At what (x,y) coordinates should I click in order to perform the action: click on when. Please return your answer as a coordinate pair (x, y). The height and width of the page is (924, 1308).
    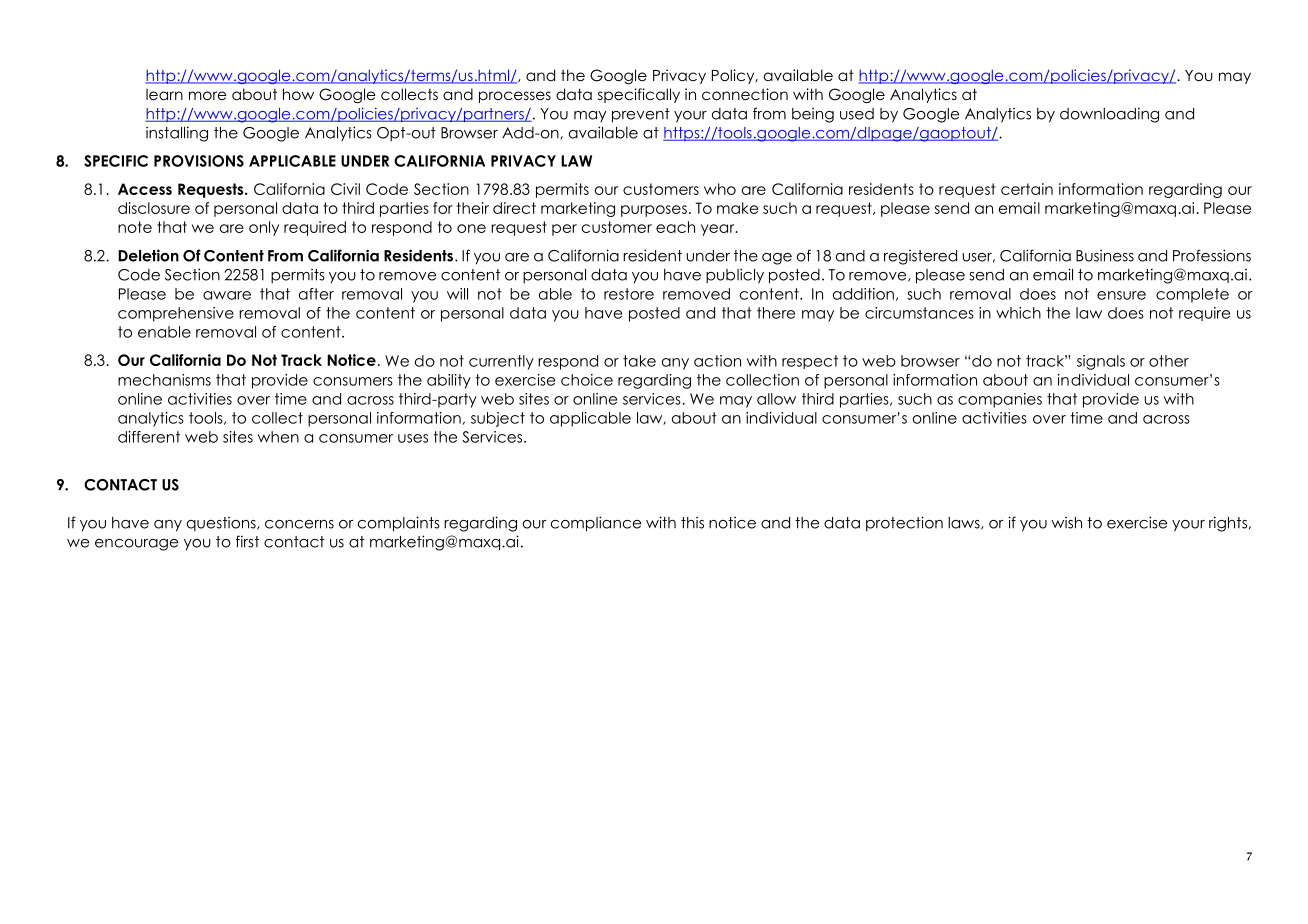
    Looking at the image, I should click on (278, 437).
